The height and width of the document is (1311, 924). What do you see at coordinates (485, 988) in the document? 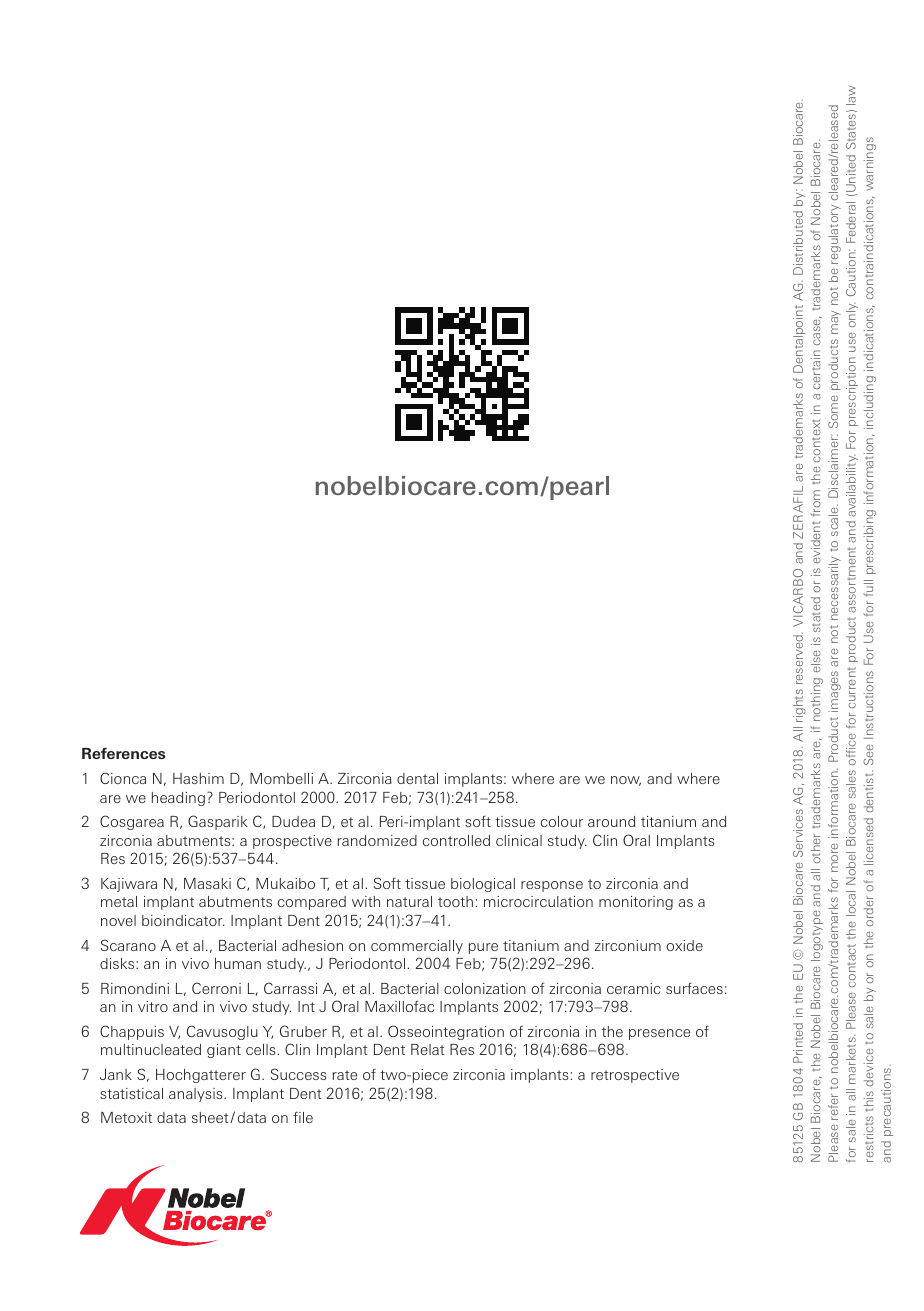
I see `colonization` at bounding box center [485, 988].
